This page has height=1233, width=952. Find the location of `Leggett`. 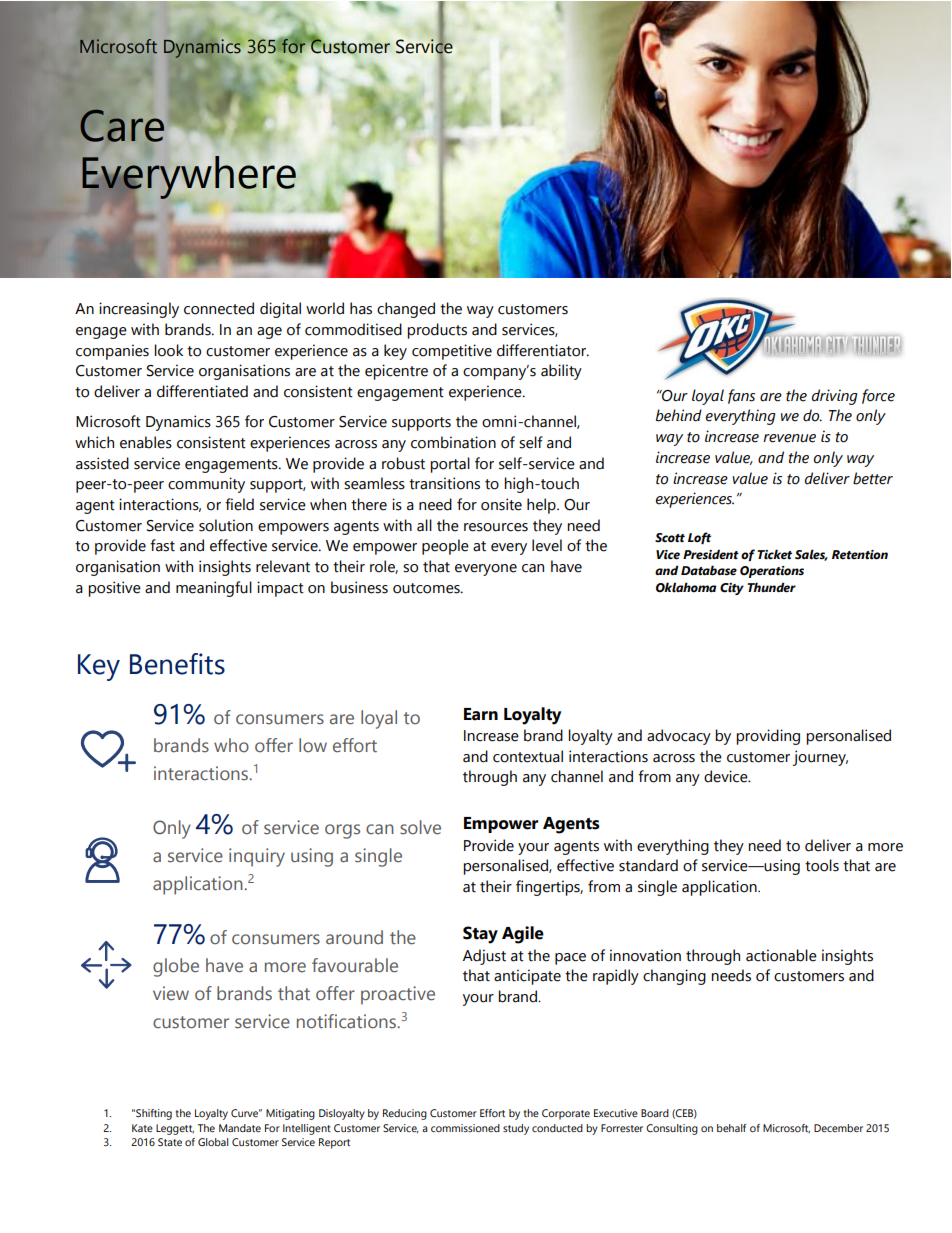

Leggett is located at coordinates (175, 1129).
